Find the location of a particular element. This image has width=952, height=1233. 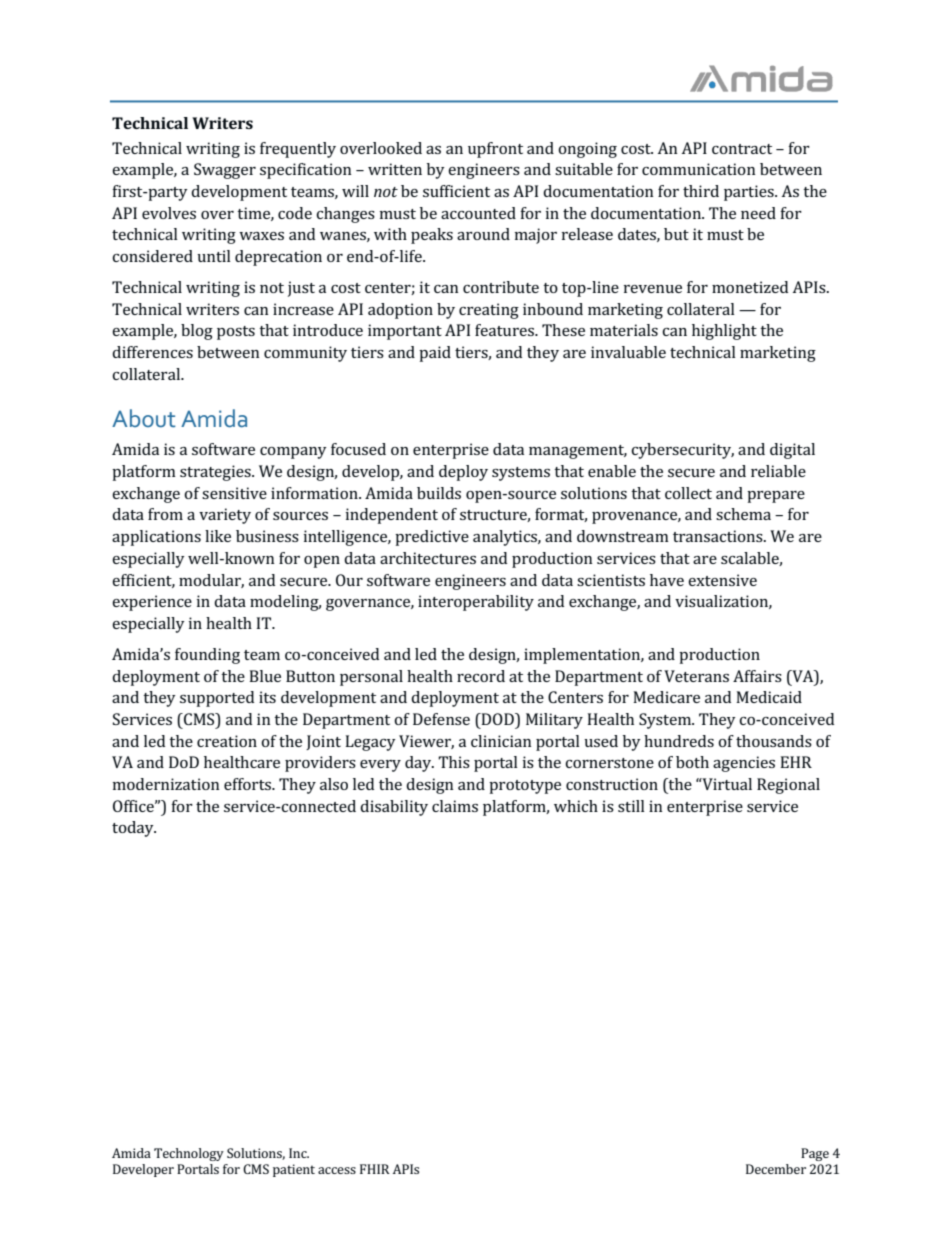

founding is located at coordinates (207, 656).
